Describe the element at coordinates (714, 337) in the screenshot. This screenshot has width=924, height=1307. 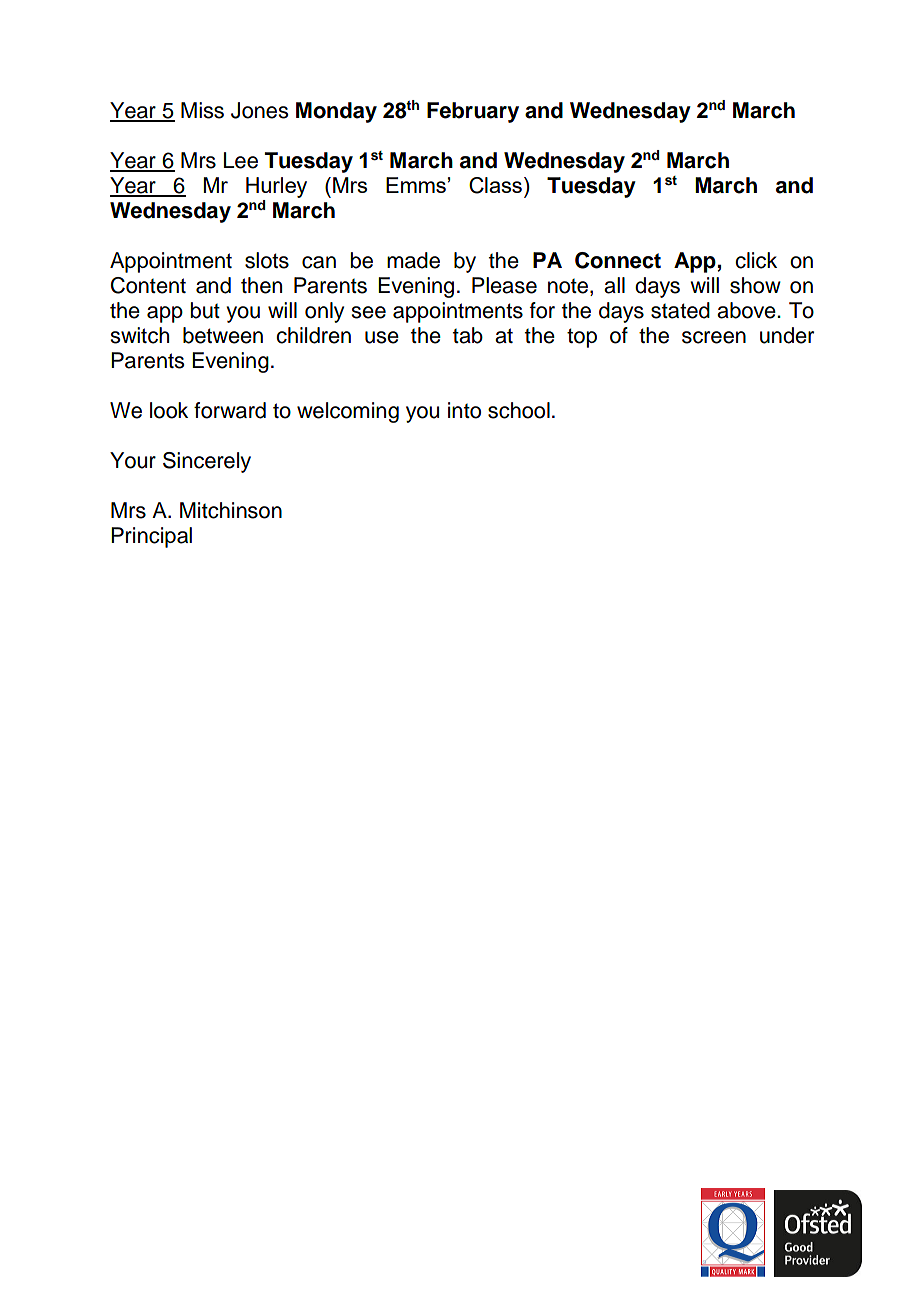
I see `screen` at that location.
